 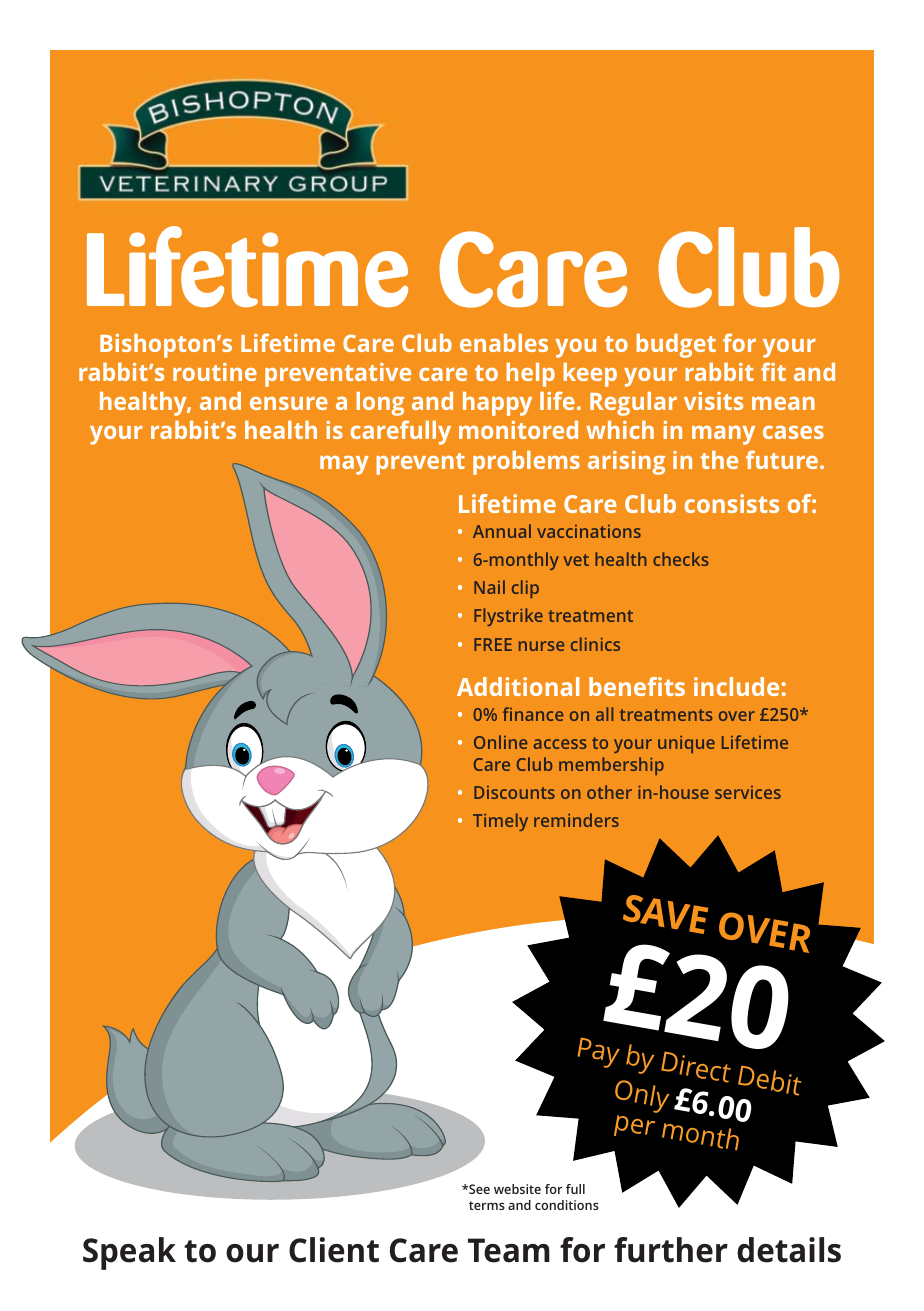 I want to click on Timely, so click(x=500, y=822).
